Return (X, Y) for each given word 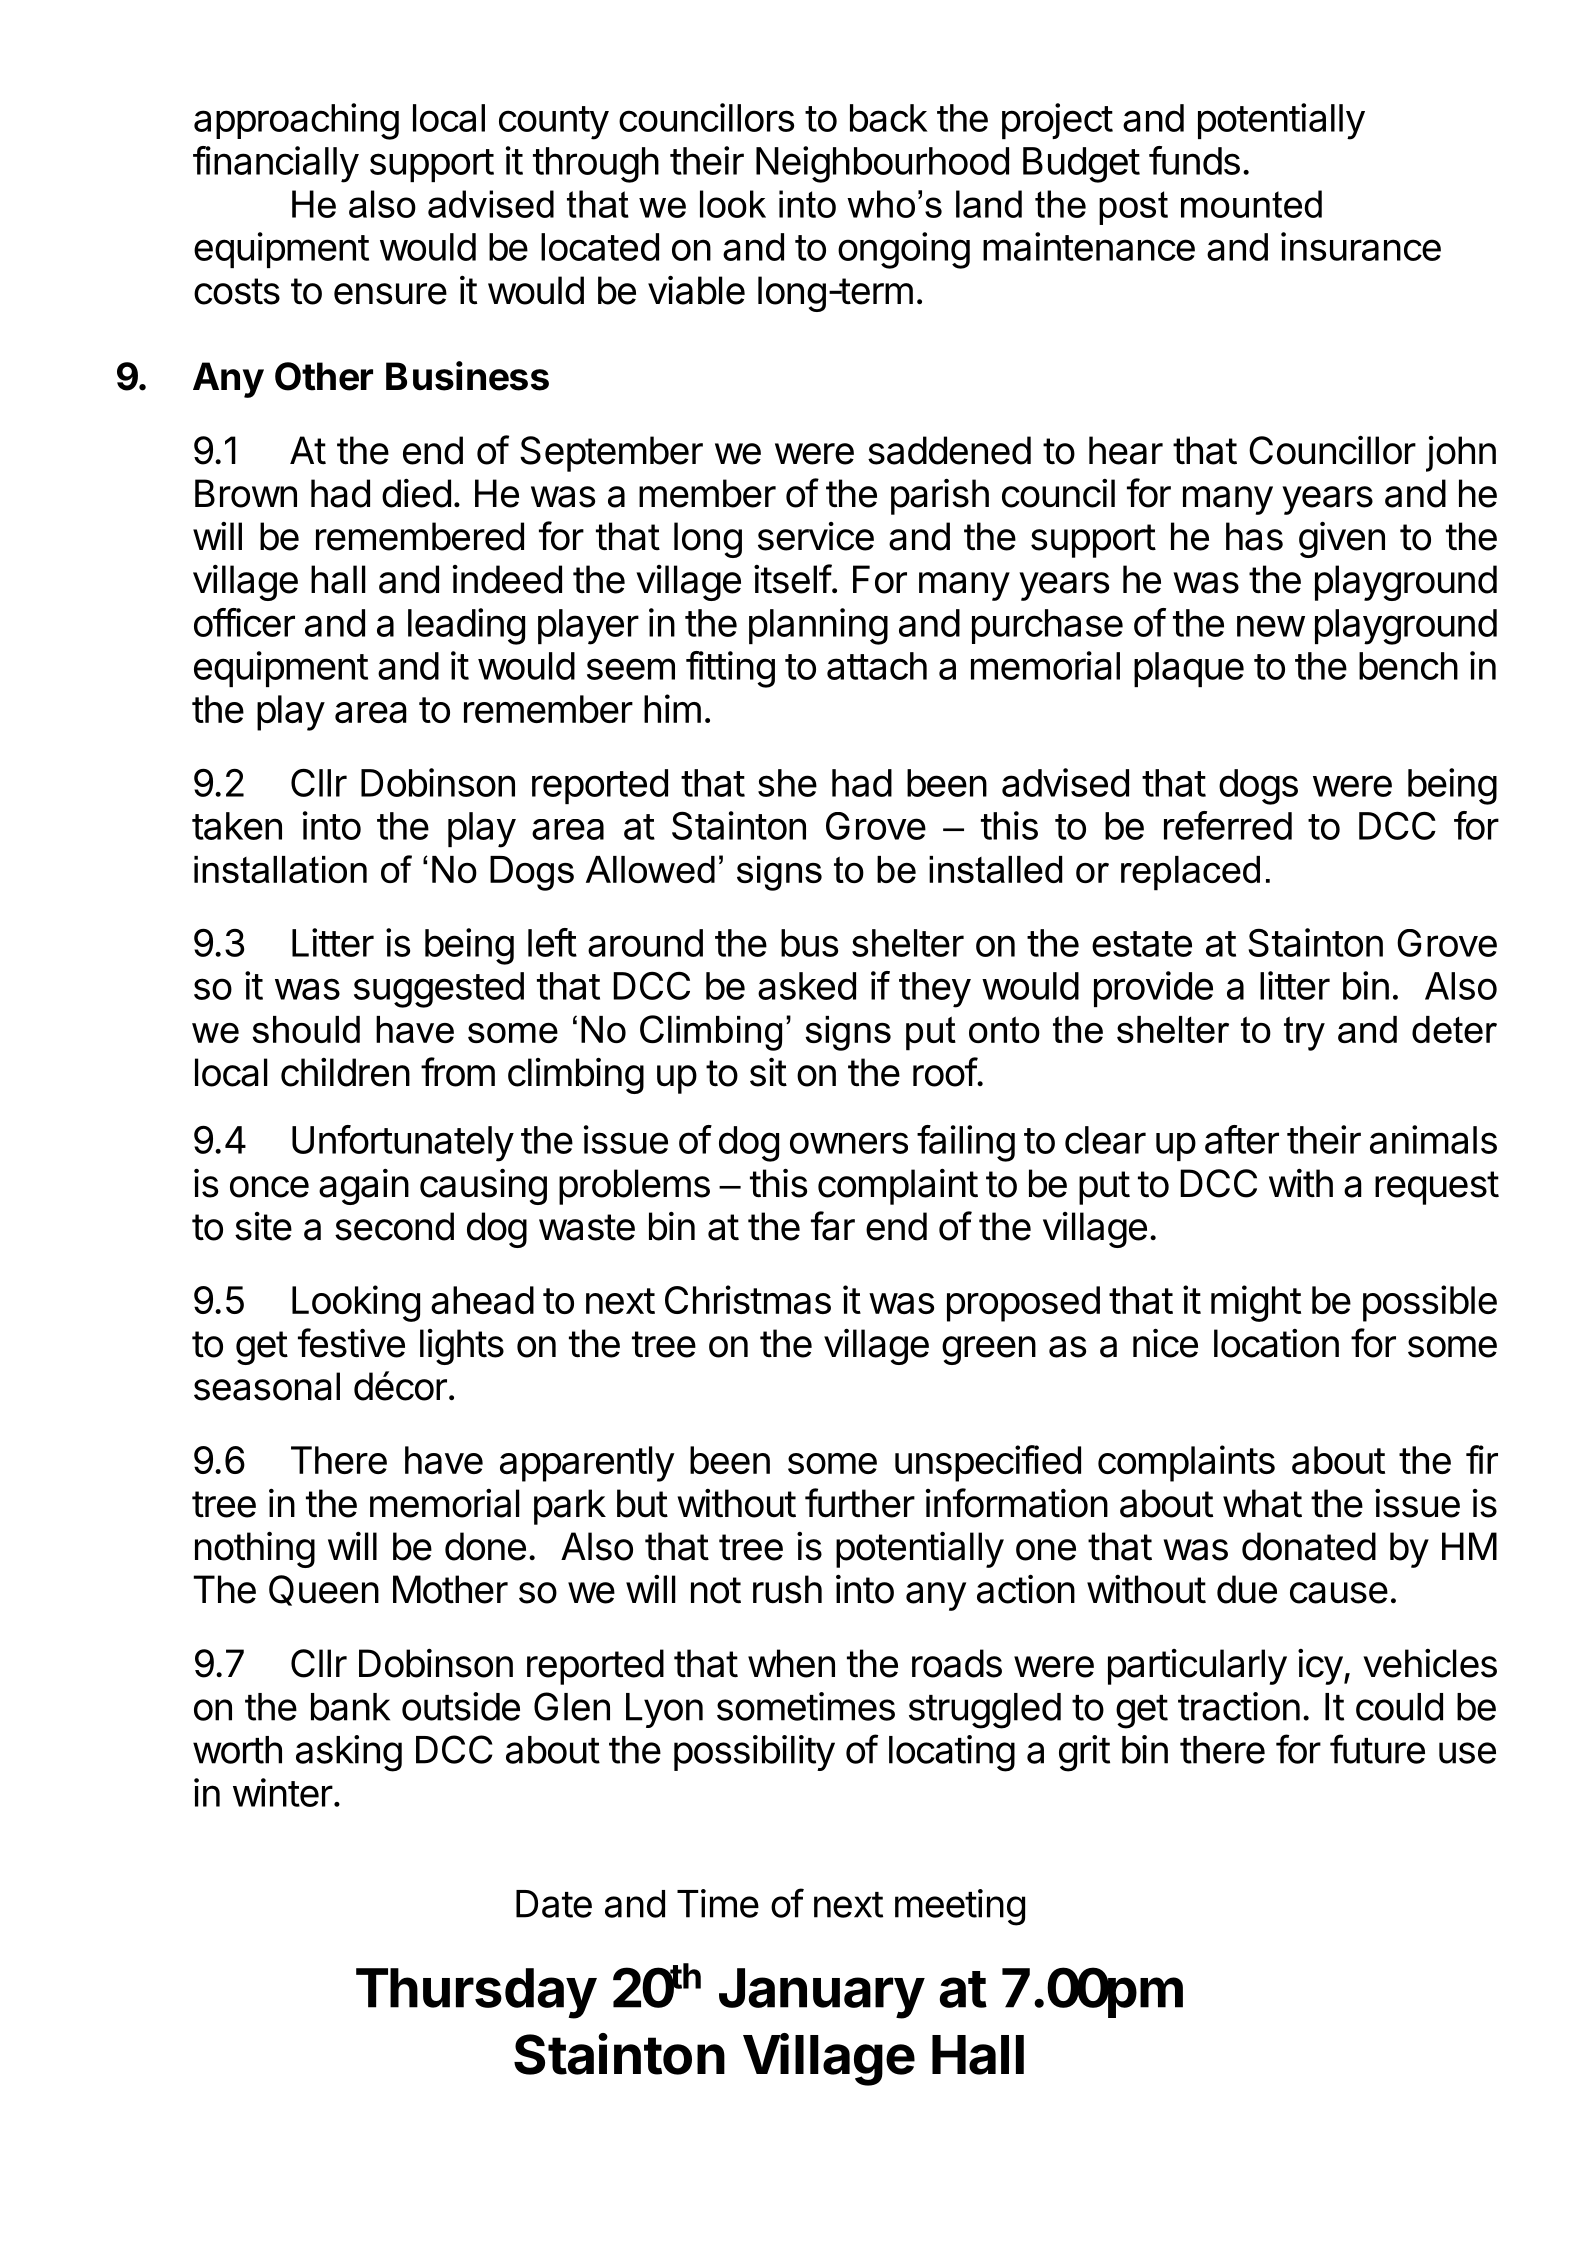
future (1377, 1749)
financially (276, 164)
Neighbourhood (882, 164)
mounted (1251, 204)
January (822, 1993)
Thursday (476, 1993)
